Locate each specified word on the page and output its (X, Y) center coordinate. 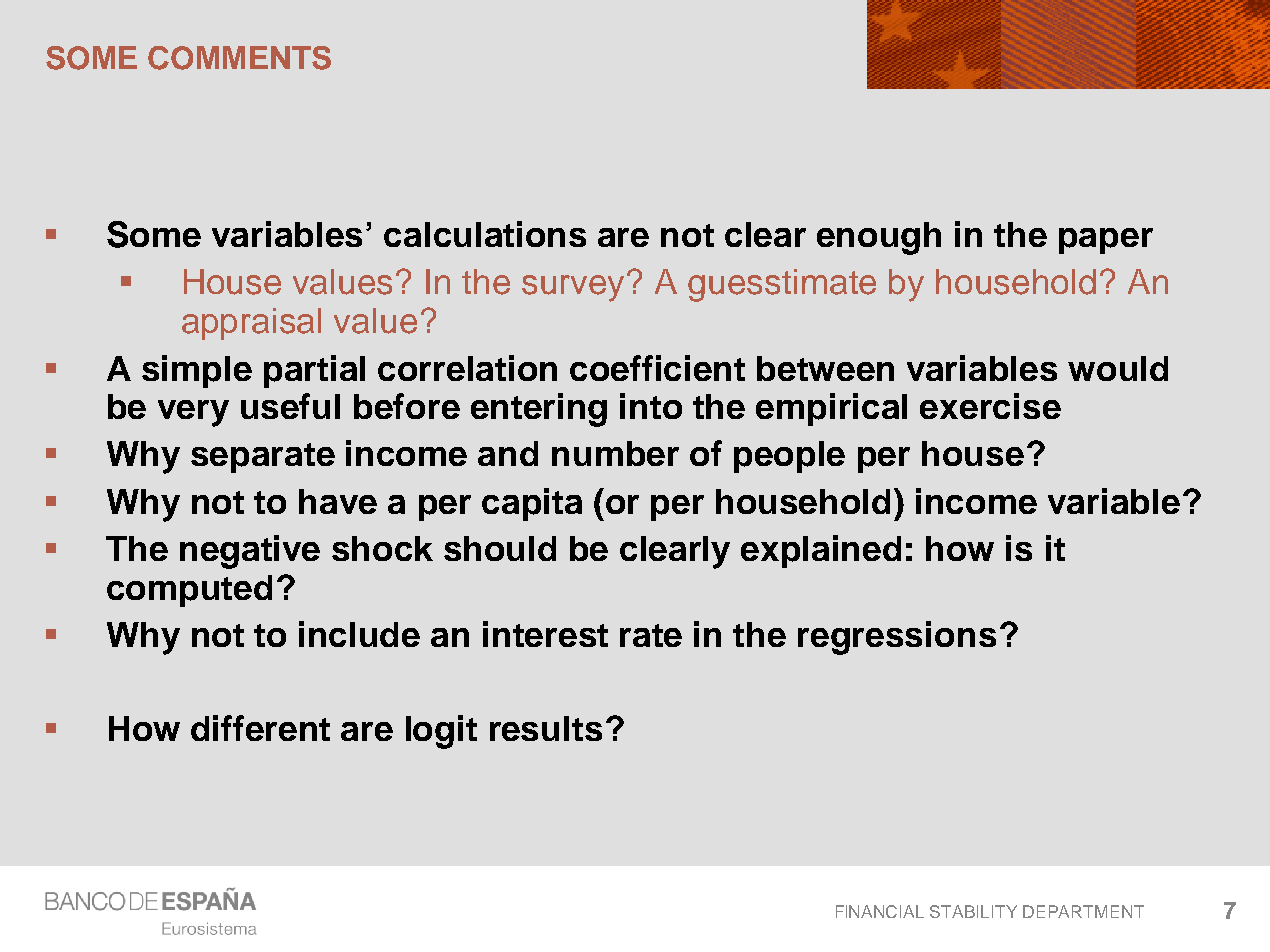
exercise (990, 406)
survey (575, 287)
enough (879, 238)
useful (290, 406)
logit (441, 732)
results (546, 728)
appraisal (251, 324)
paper (1106, 241)
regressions (897, 638)
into (651, 406)
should (500, 548)
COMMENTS (239, 58)
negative (250, 552)
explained (821, 551)
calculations (485, 234)
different (260, 728)
